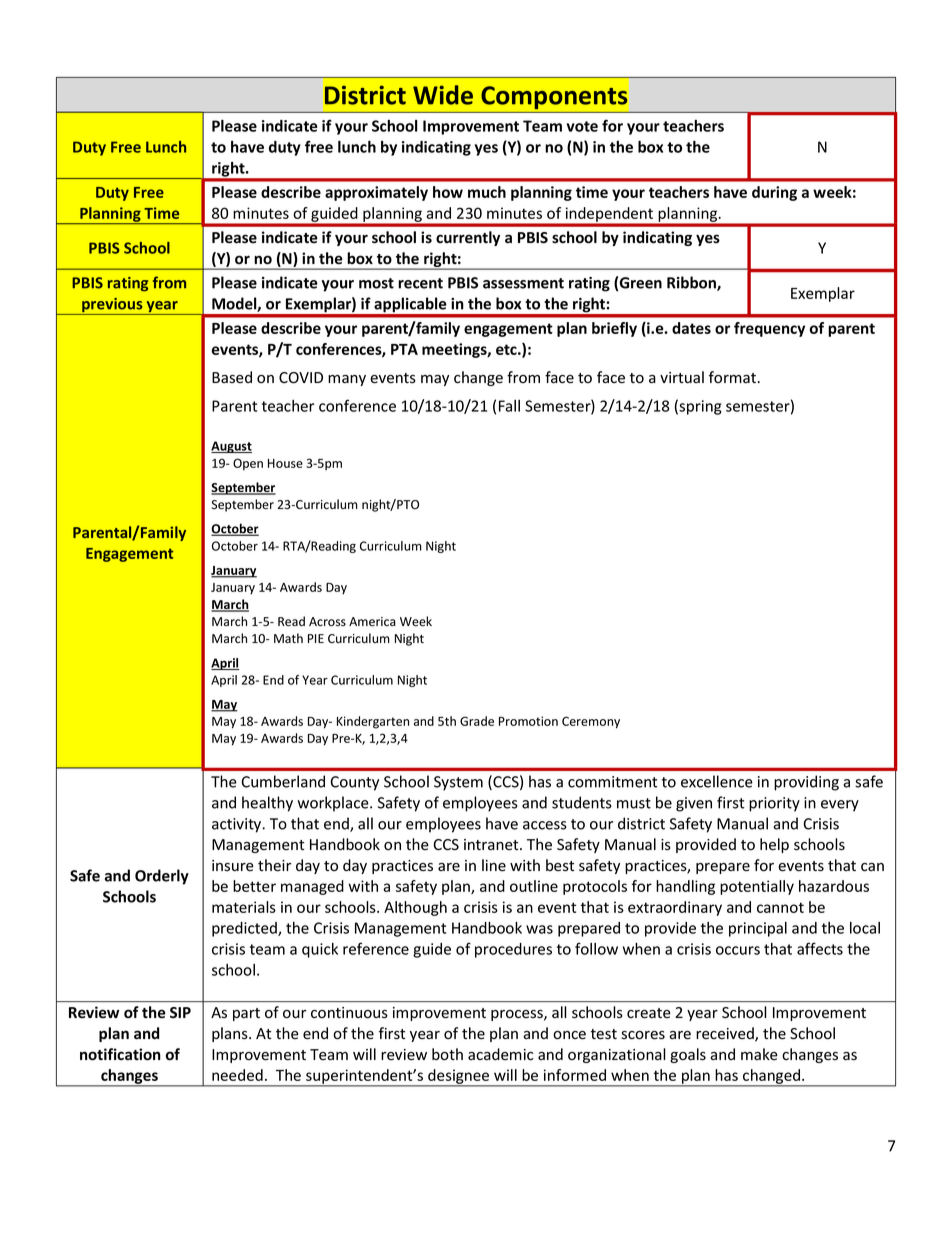  I want to click on Across, so click(327, 622).
